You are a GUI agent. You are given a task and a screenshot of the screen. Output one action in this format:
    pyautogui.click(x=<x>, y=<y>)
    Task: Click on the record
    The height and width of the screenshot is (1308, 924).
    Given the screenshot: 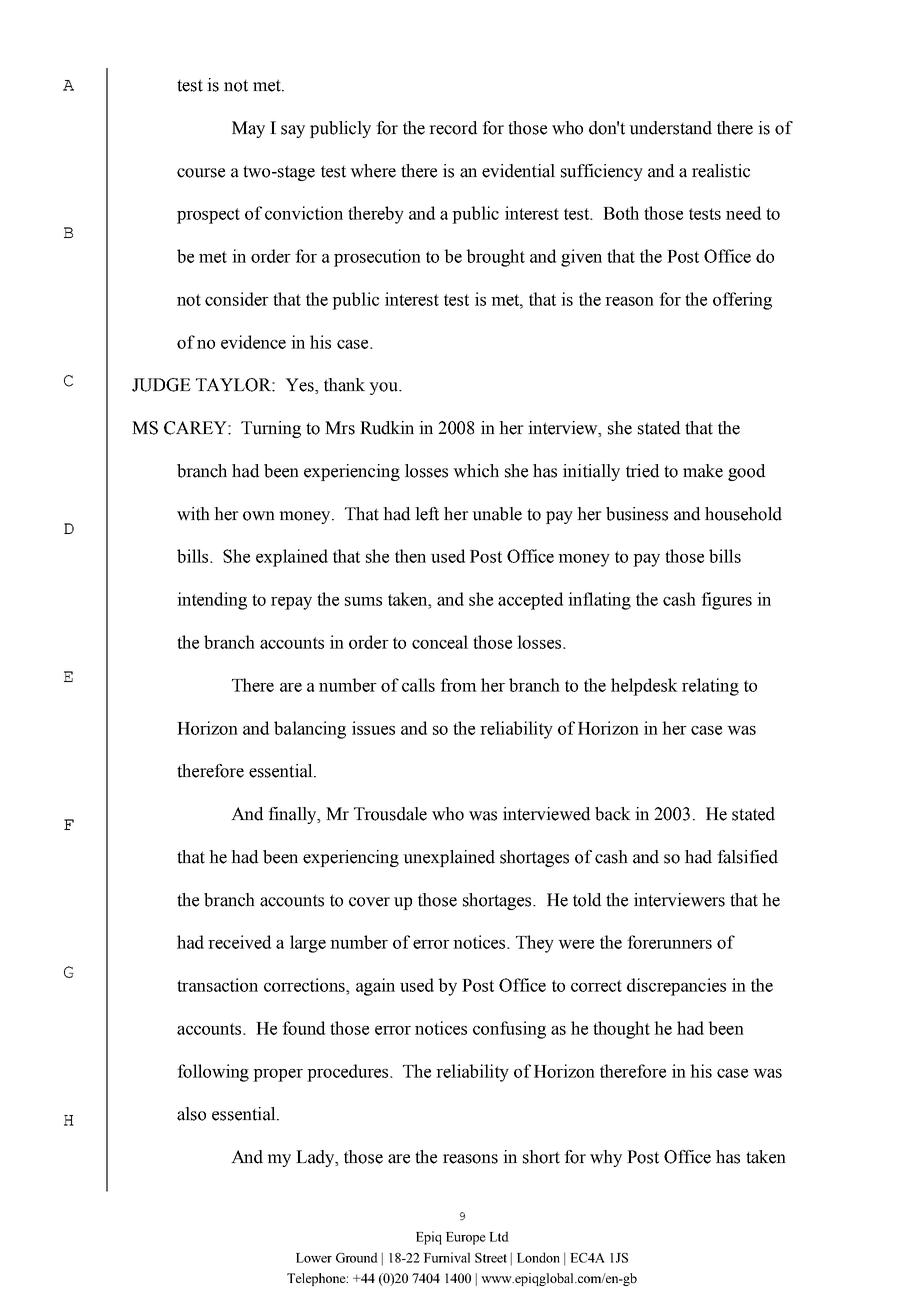 What is the action you would take?
    pyautogui.click(x=453, y=128)
